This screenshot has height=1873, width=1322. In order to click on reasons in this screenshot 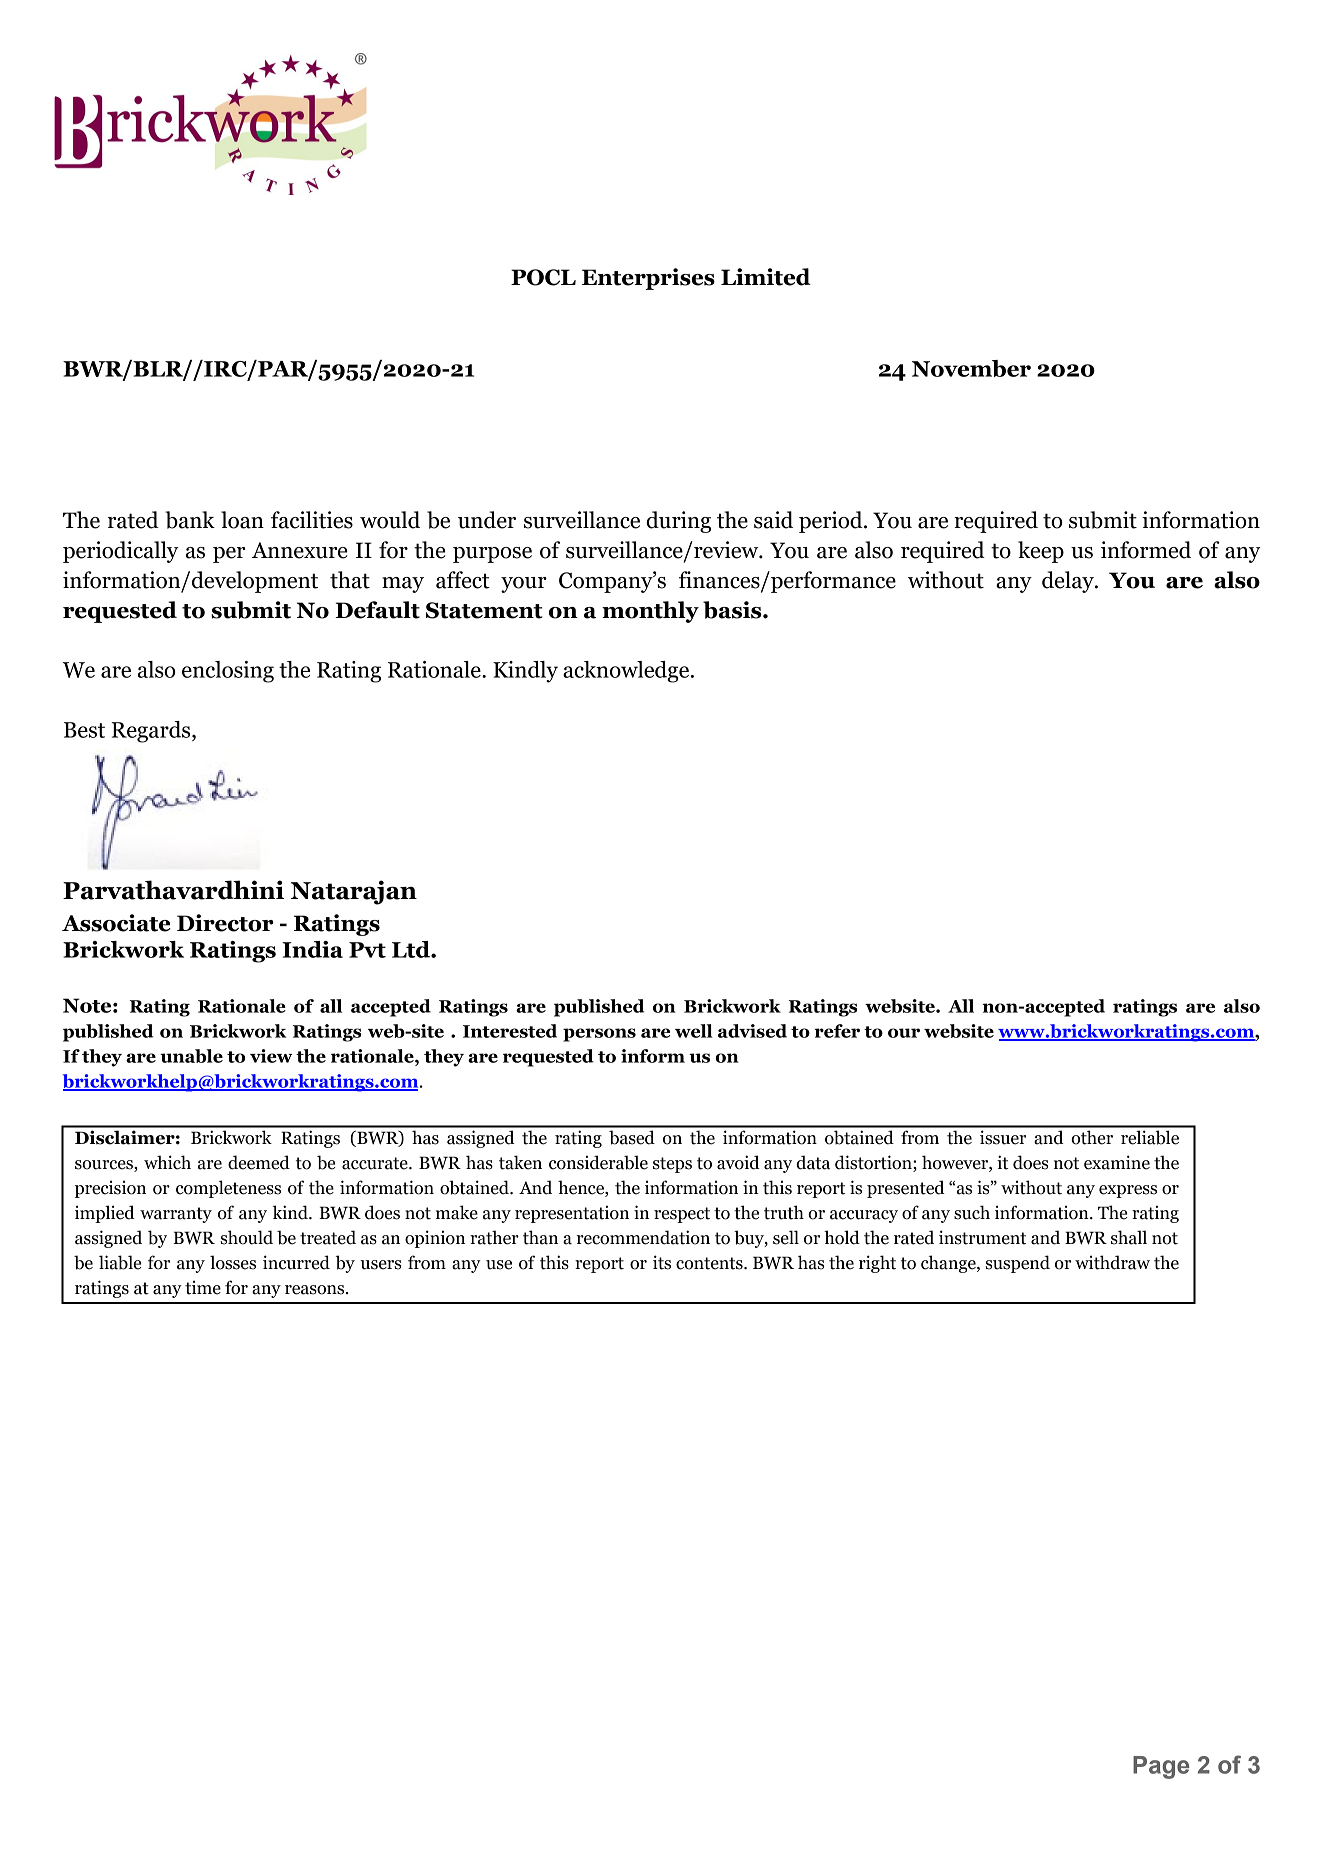, I will do `click(316, 1290)`.
